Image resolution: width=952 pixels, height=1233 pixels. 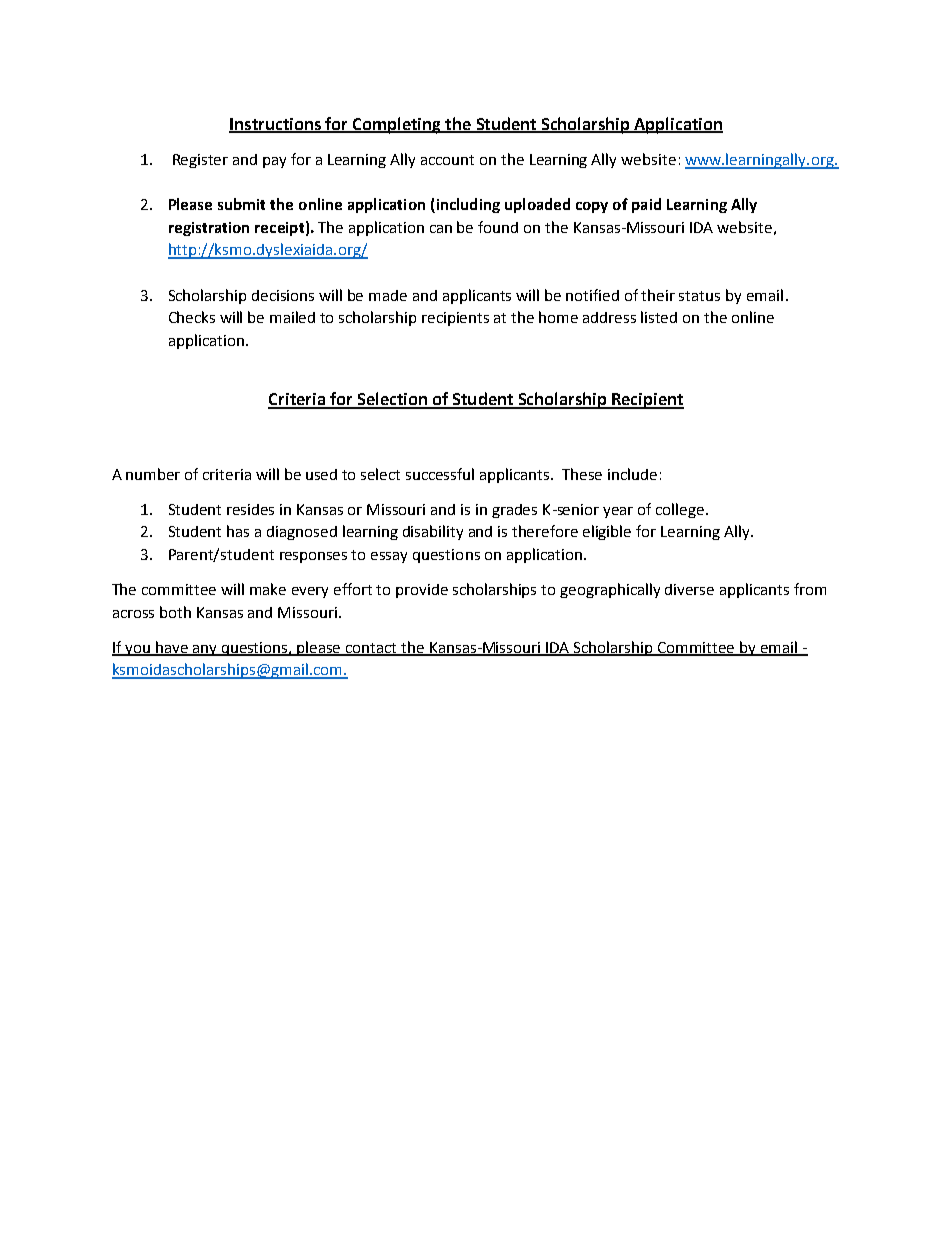 I want to click on status, so click(x=699, y=296).
